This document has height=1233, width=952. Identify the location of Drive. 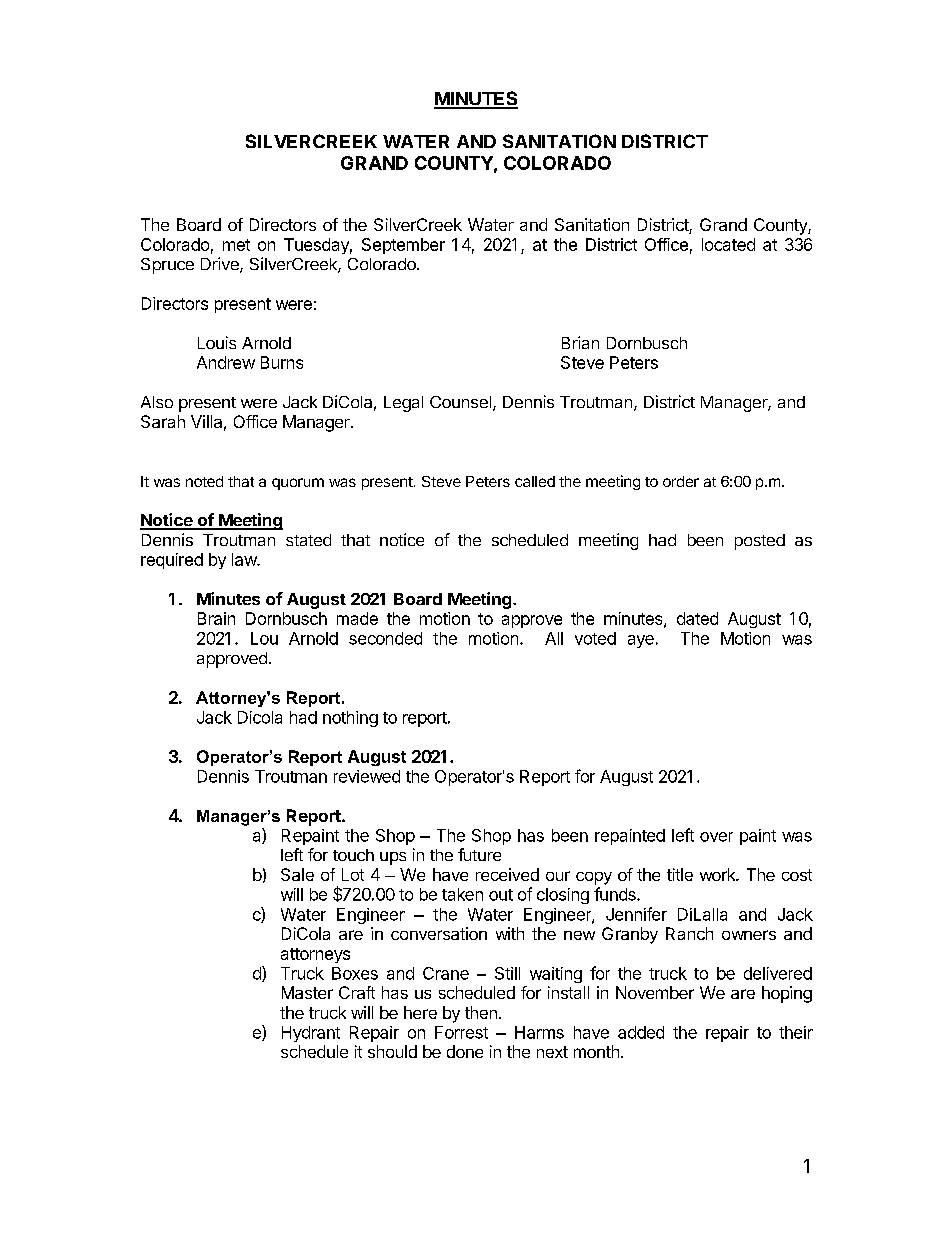
(221, 265).
